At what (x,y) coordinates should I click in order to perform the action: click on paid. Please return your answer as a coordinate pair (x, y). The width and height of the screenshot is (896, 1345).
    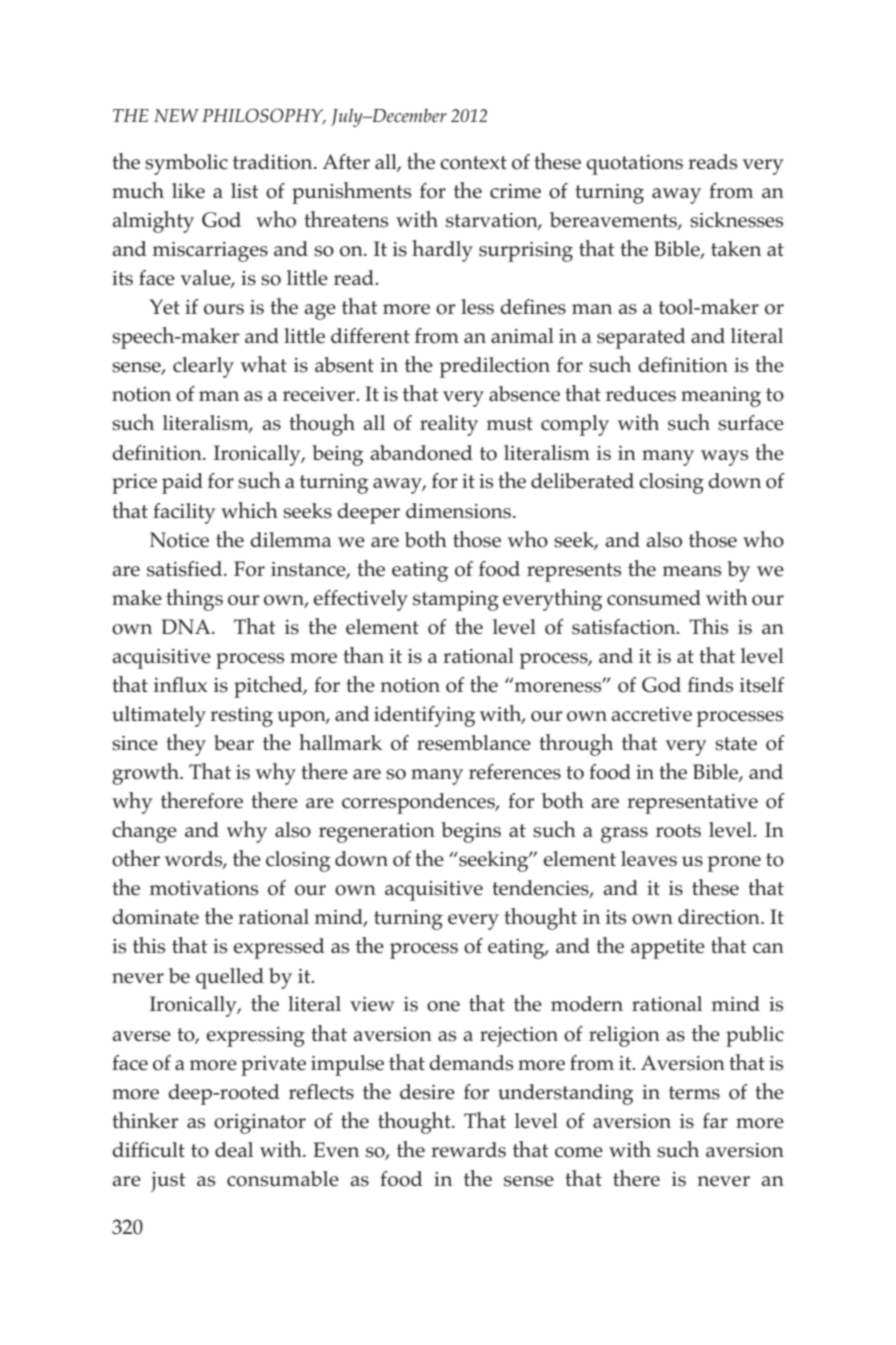
    Looking at the image, I should click on (182, 483).
